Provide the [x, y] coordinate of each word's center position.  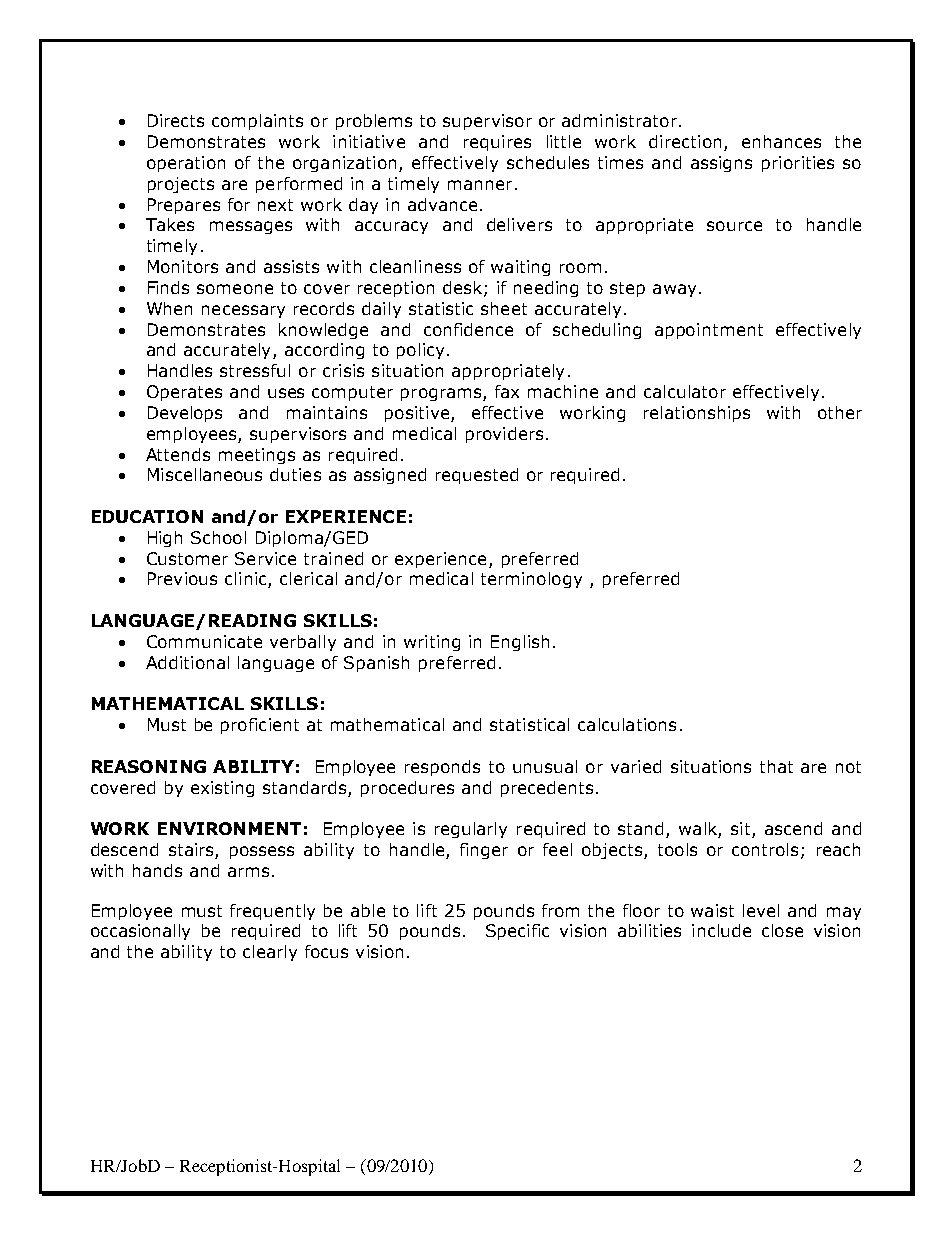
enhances [781, 141]
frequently [272, 912]
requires [497, 143]
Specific [517, 932]
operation [186, 164]
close [782, 930]
